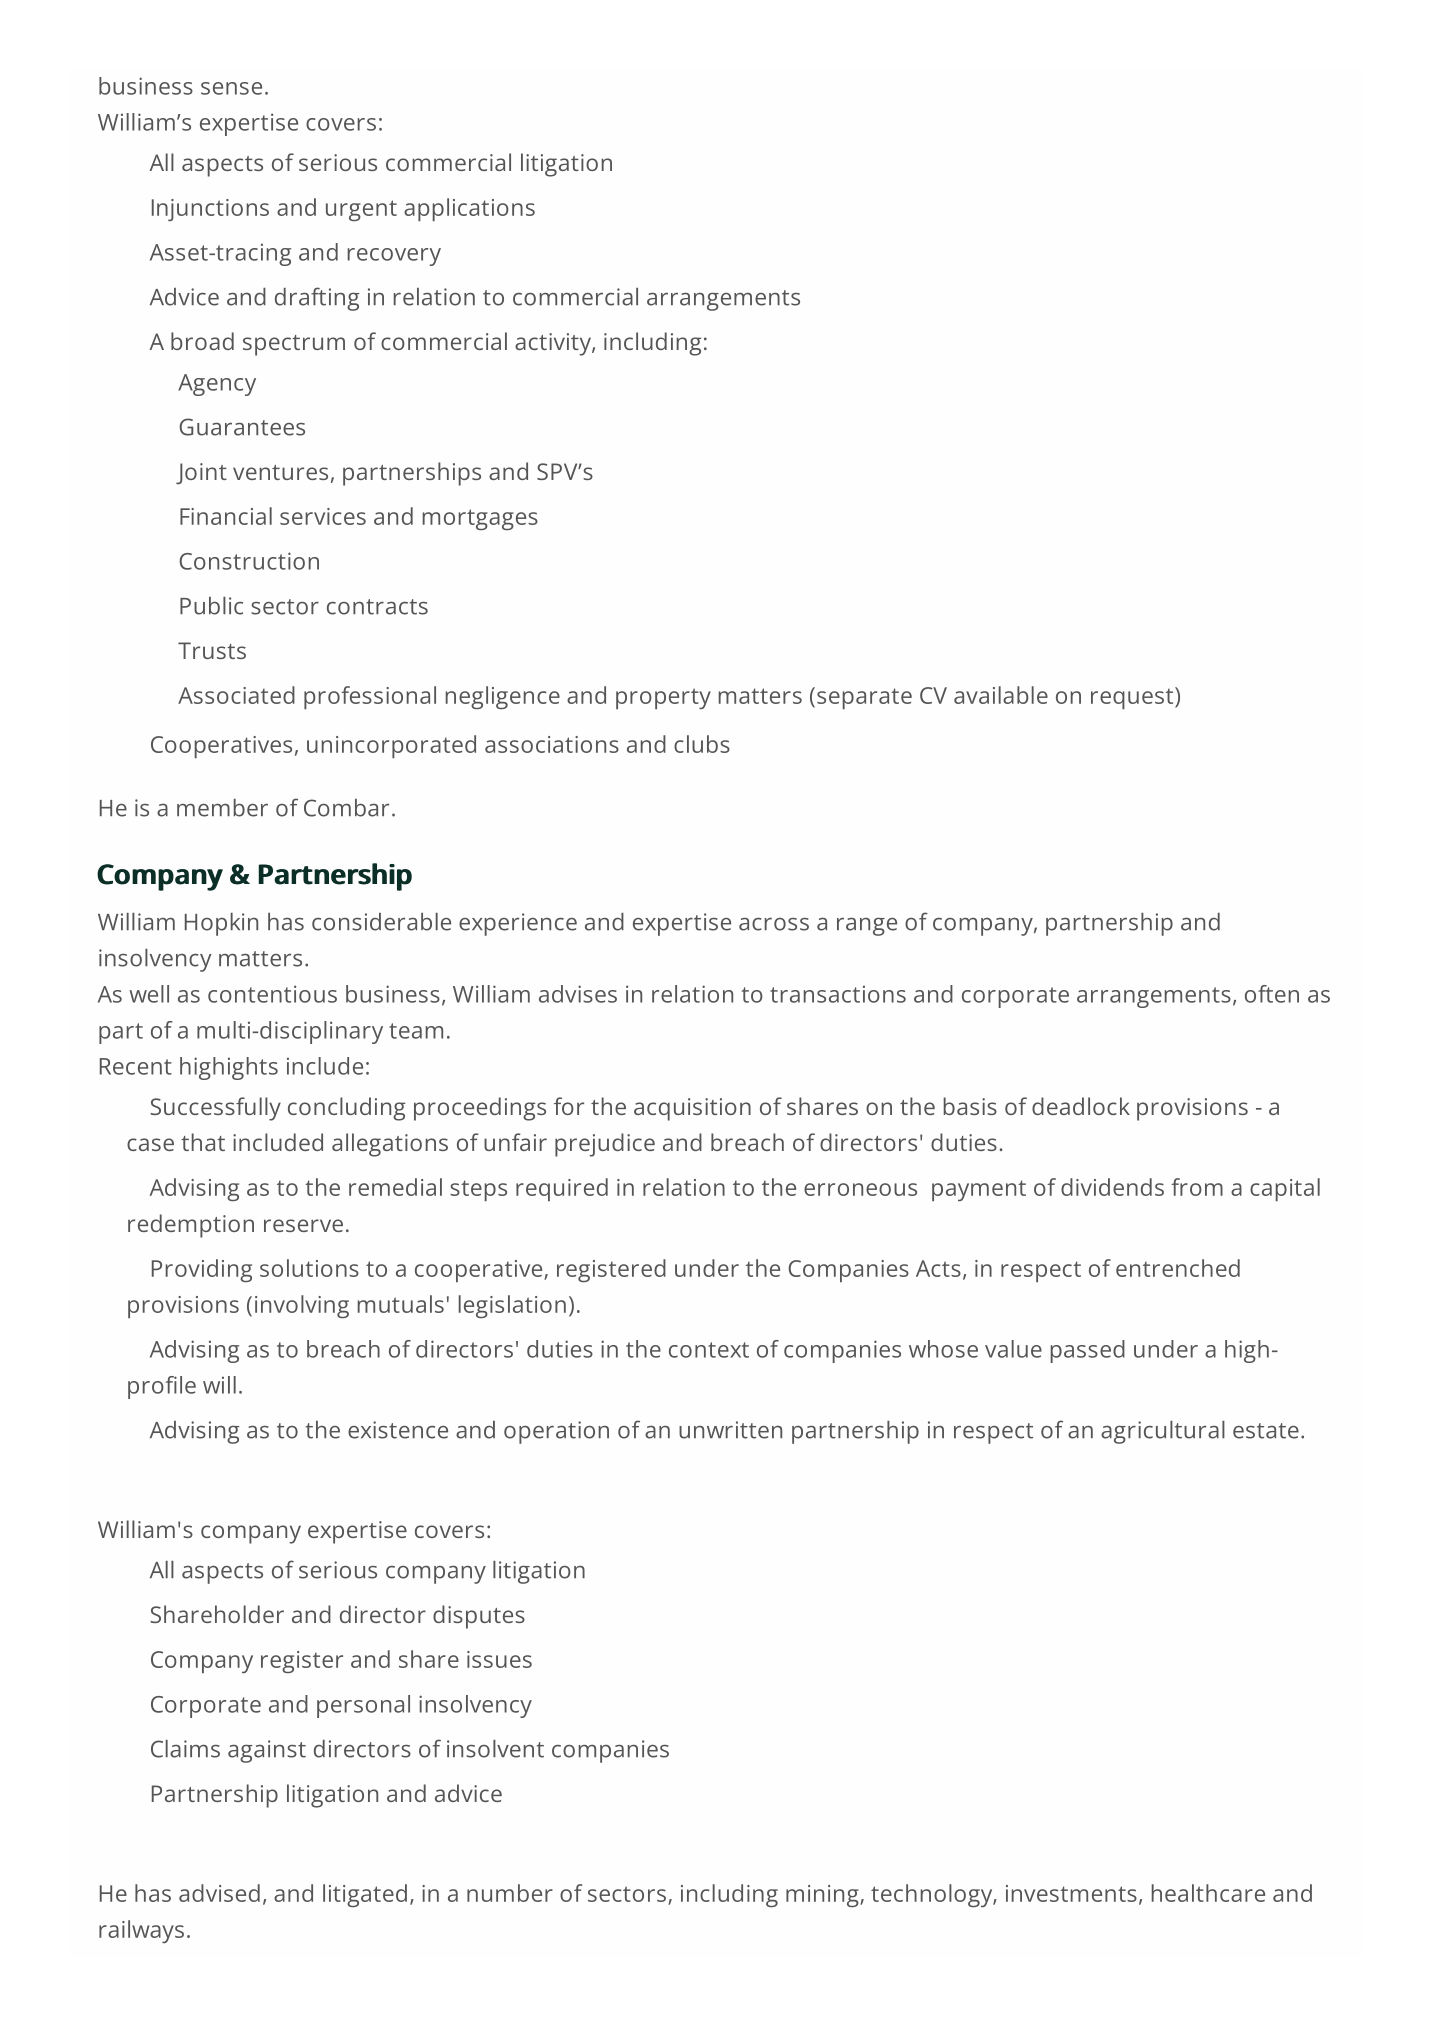 This screenshot has height=2025, width=1431. I want to click on deadlock, so click(1081, 1106).
